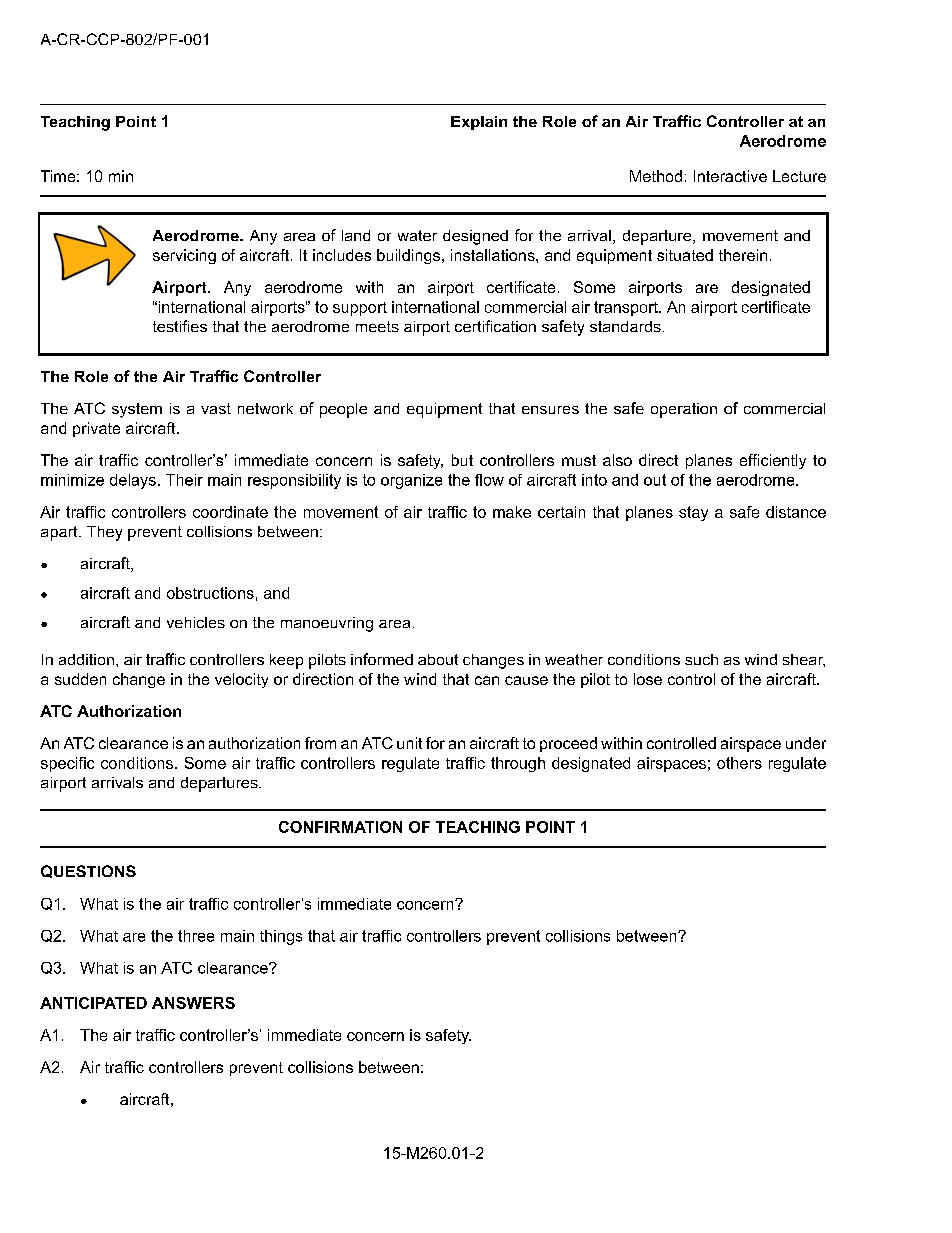 This image has height=1233, width=952. Describe the element at coordinates (184, 256) in the image. I see `servicing` at that location.
